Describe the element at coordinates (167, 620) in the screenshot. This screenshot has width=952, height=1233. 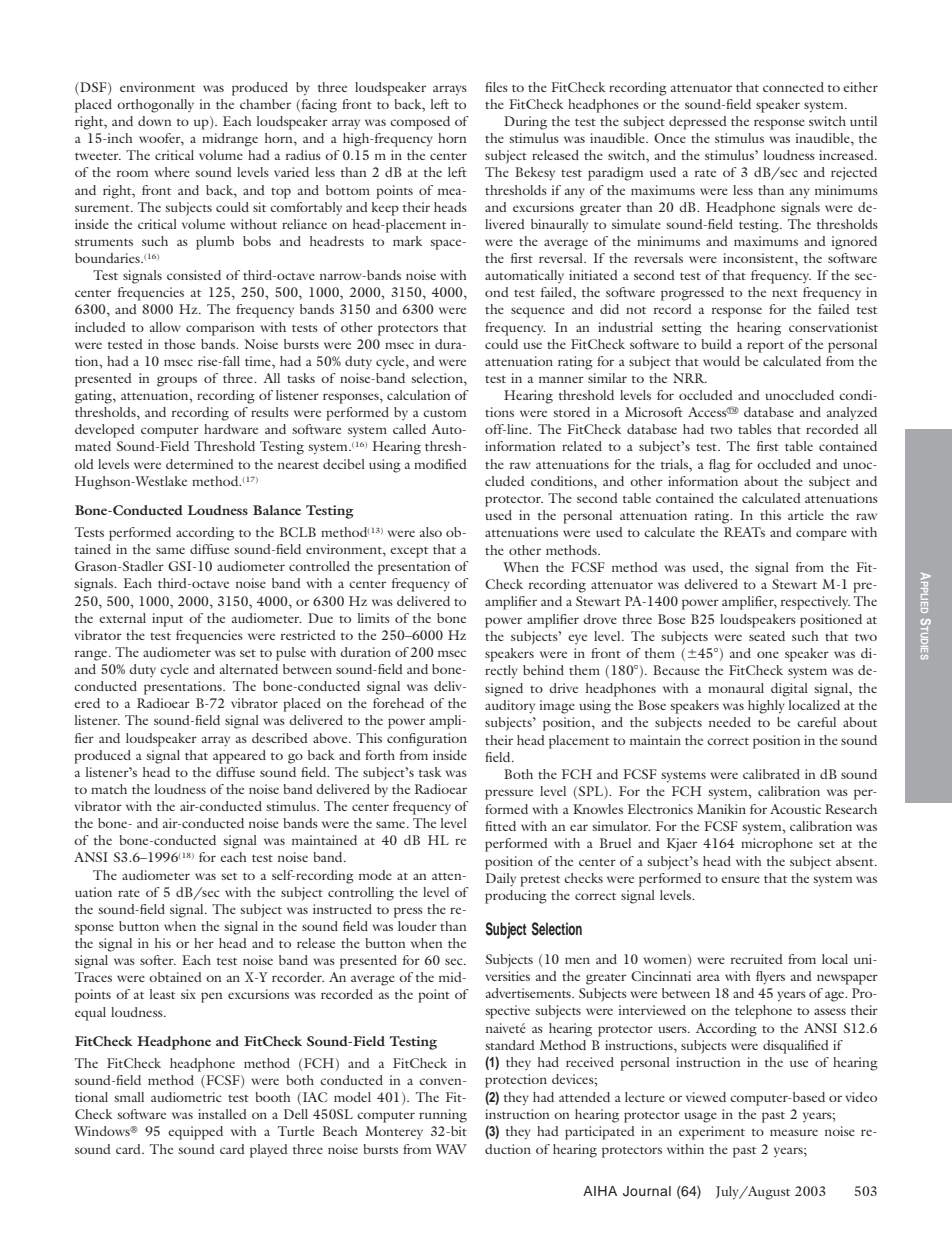
I see `input` at that location.
